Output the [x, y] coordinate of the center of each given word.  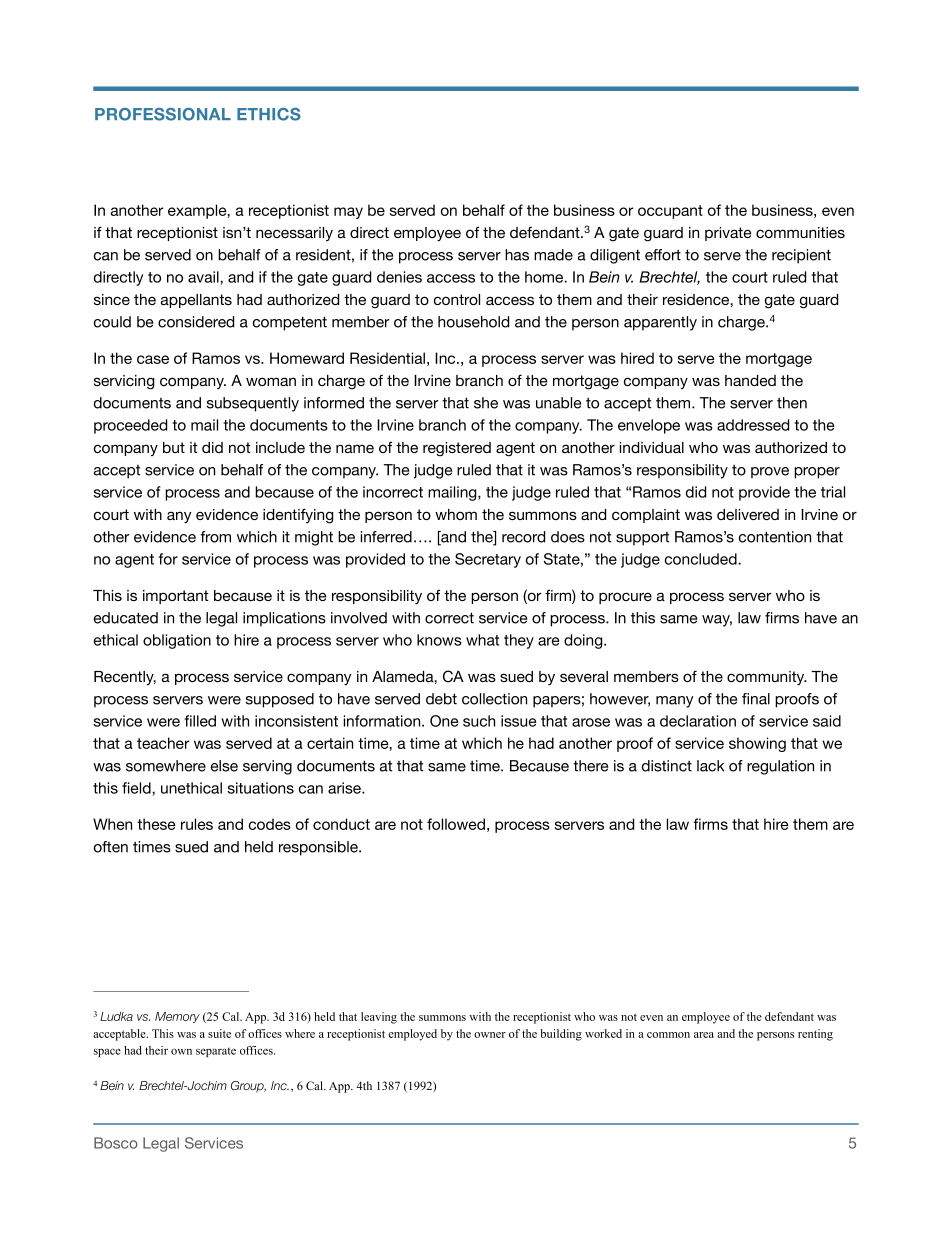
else [224, 766]
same [447, 767]
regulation [780, 767]
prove [770, 473]
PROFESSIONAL [163, 114]
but [174, 447]
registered [457, 449]
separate [216, 1052]
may [348, 213]
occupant [670, 212]
